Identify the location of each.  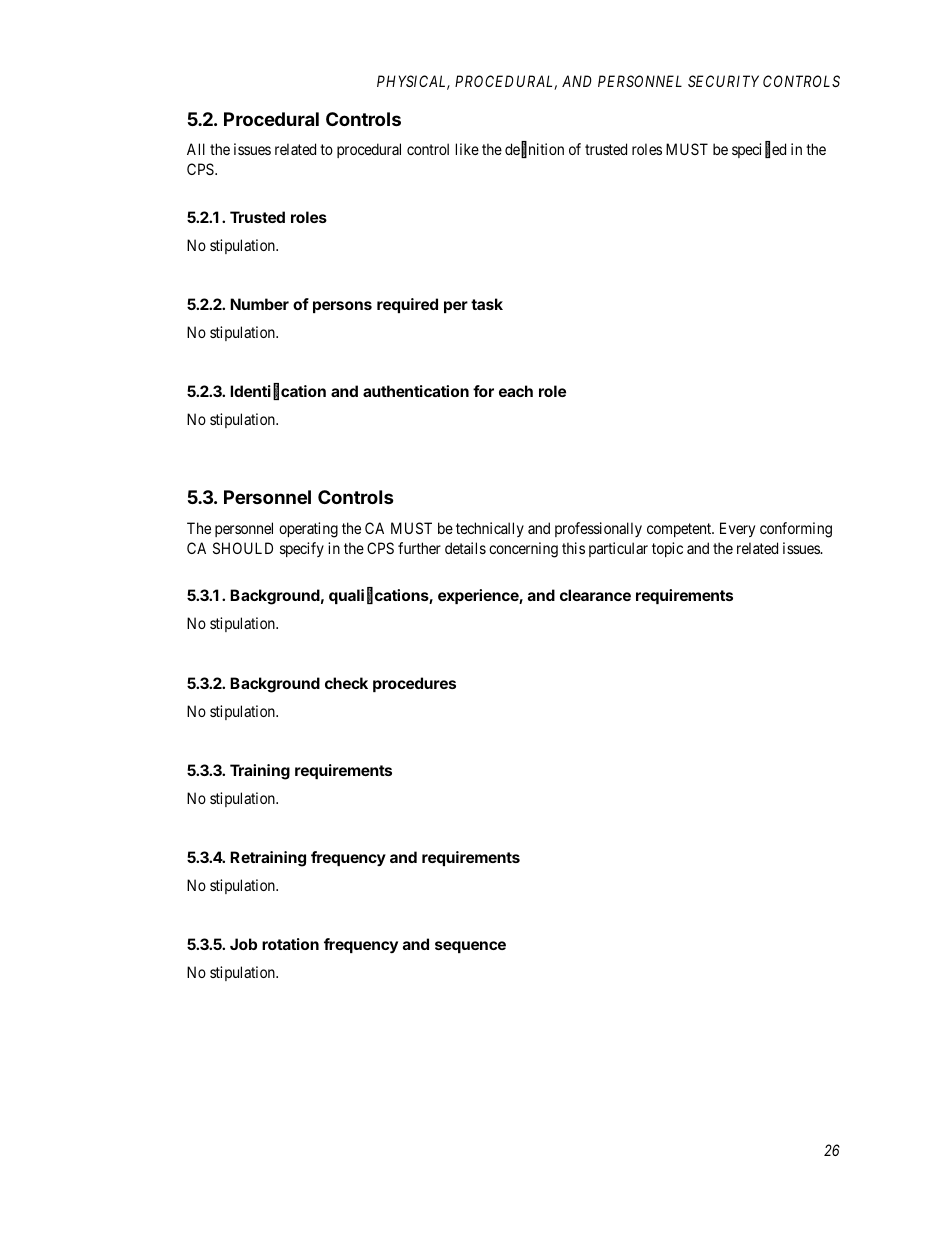
(516, 391).
